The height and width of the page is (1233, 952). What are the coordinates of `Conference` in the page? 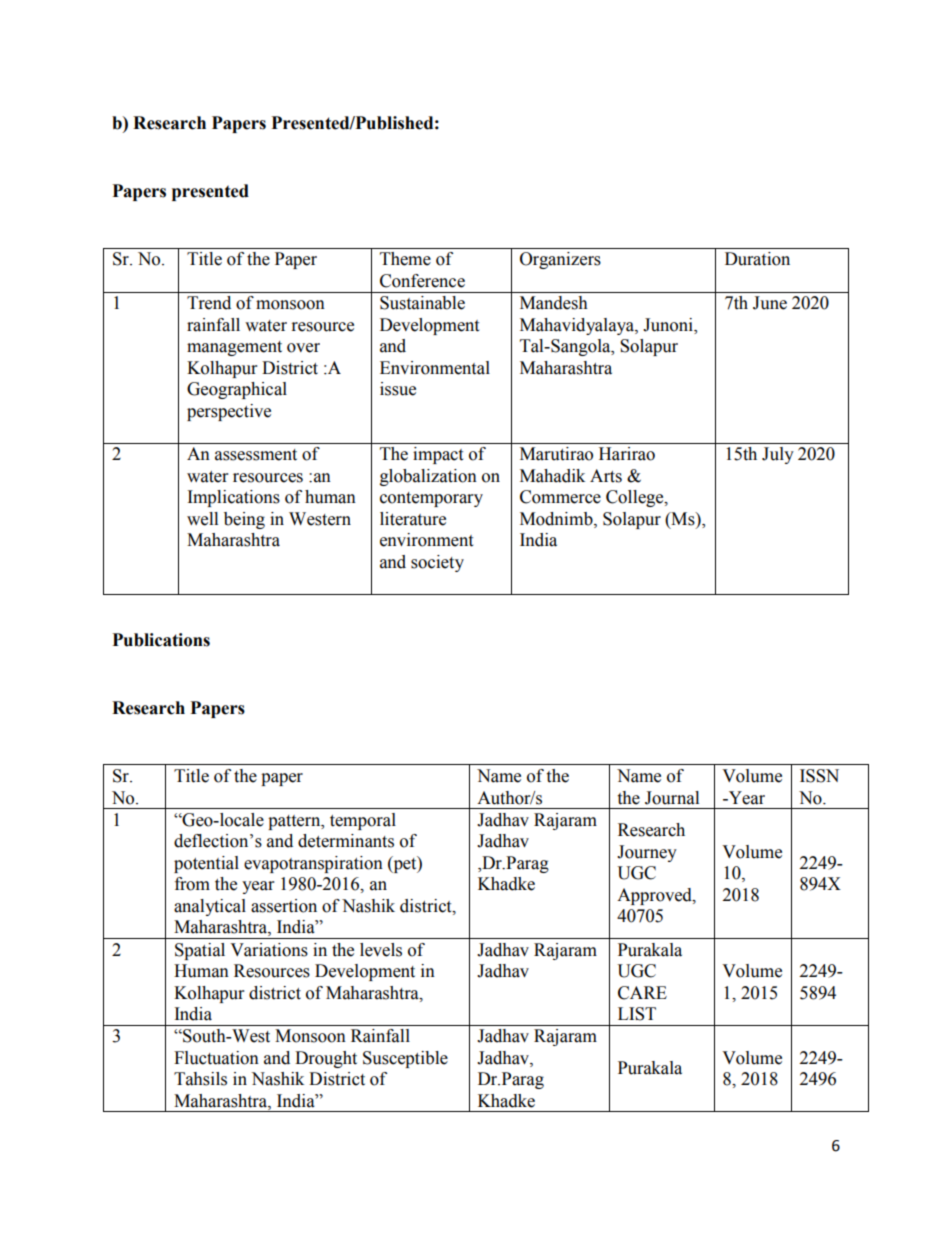 It's located at (422, 281).
